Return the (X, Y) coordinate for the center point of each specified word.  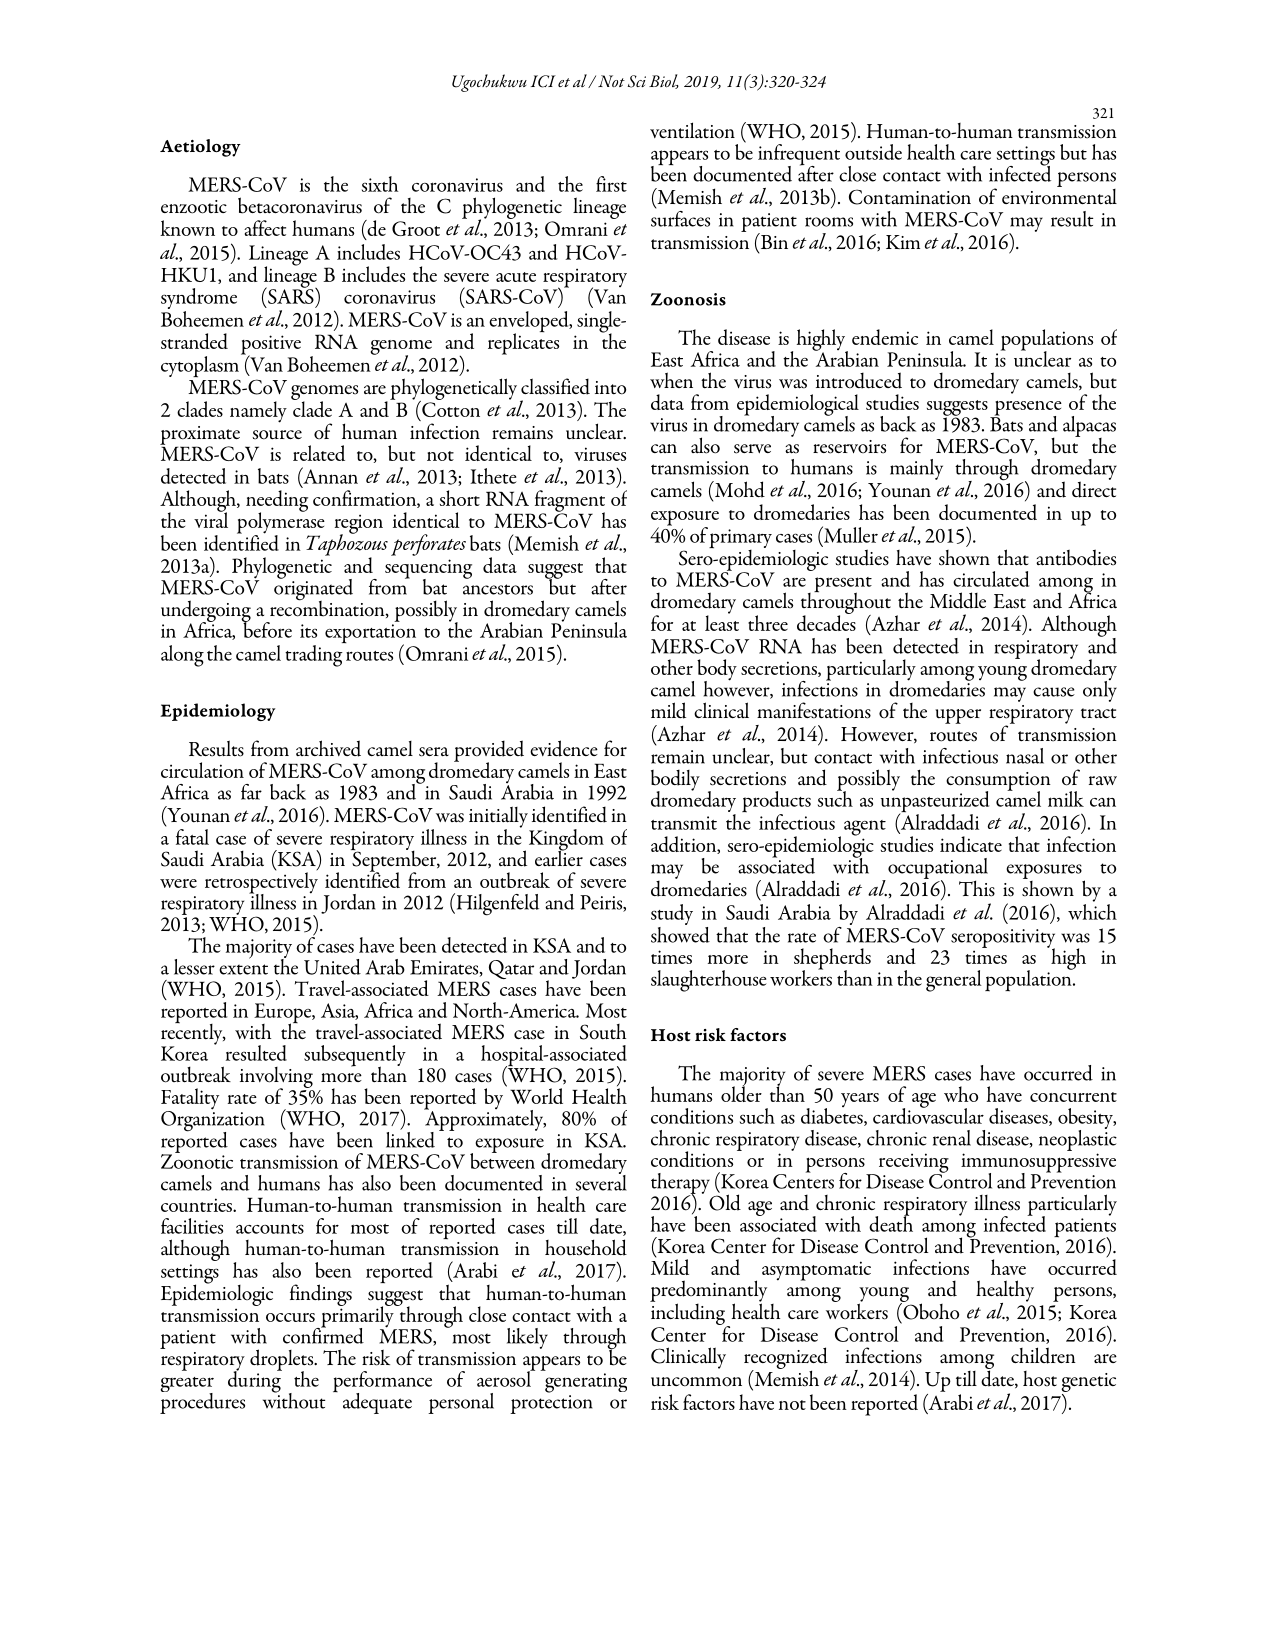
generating (586, 1383)
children (1043, 1355)
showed (680, 933)
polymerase (281, 523)
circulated (991, 579)
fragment (570, 502)
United (332, 967)
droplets (283, 1361)
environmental (1059, 195)
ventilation (692, 130)
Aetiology (200, 148)
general (954, 981)
